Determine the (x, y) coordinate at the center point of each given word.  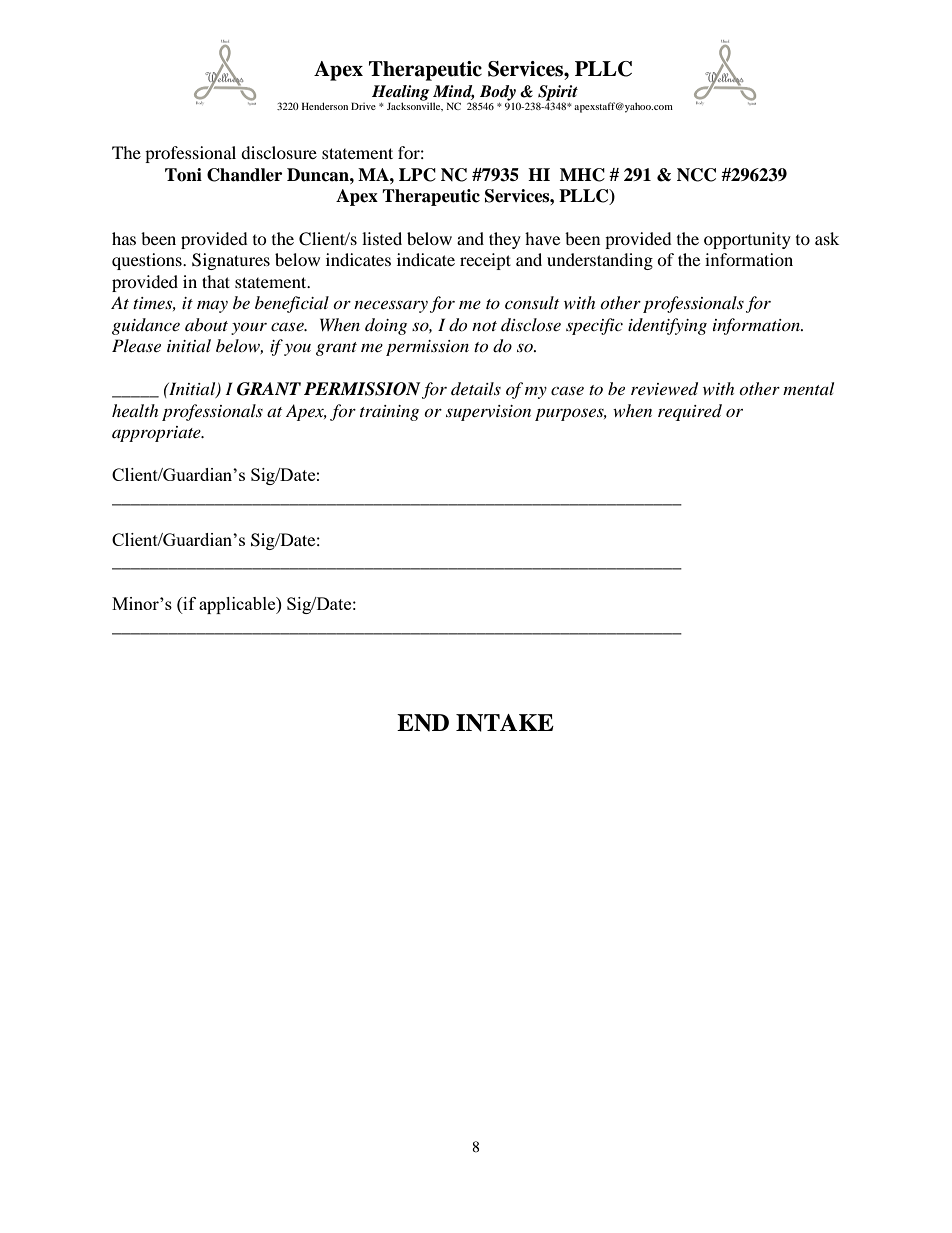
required (690, 412)
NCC (696, 175)
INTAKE (505, 723)
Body (498, 93)
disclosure (279, 152)
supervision (488, 413)
